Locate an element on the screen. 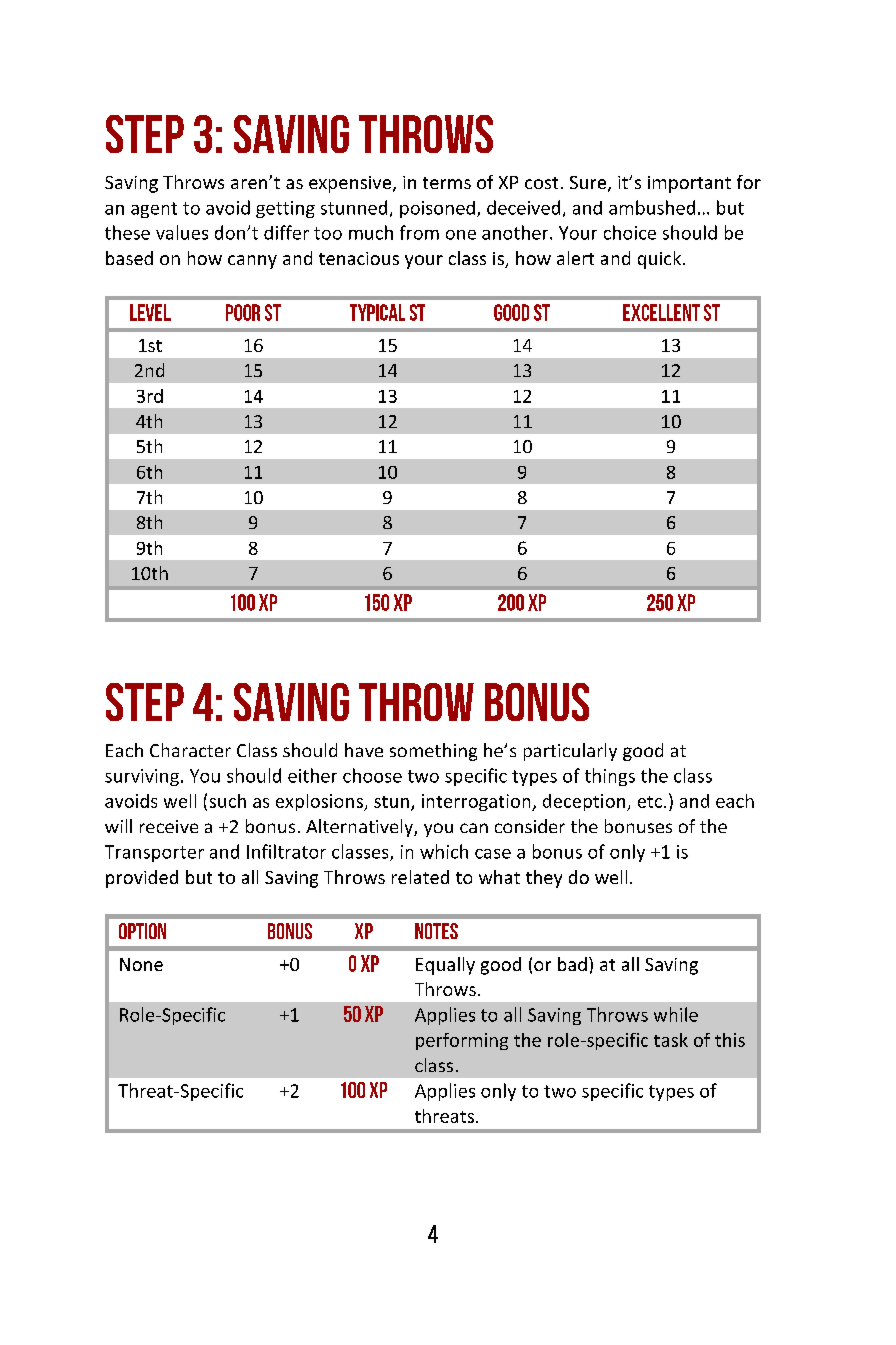 This screenshot has width=896, height=1345. performing is located at coordinates (462, 1041).
